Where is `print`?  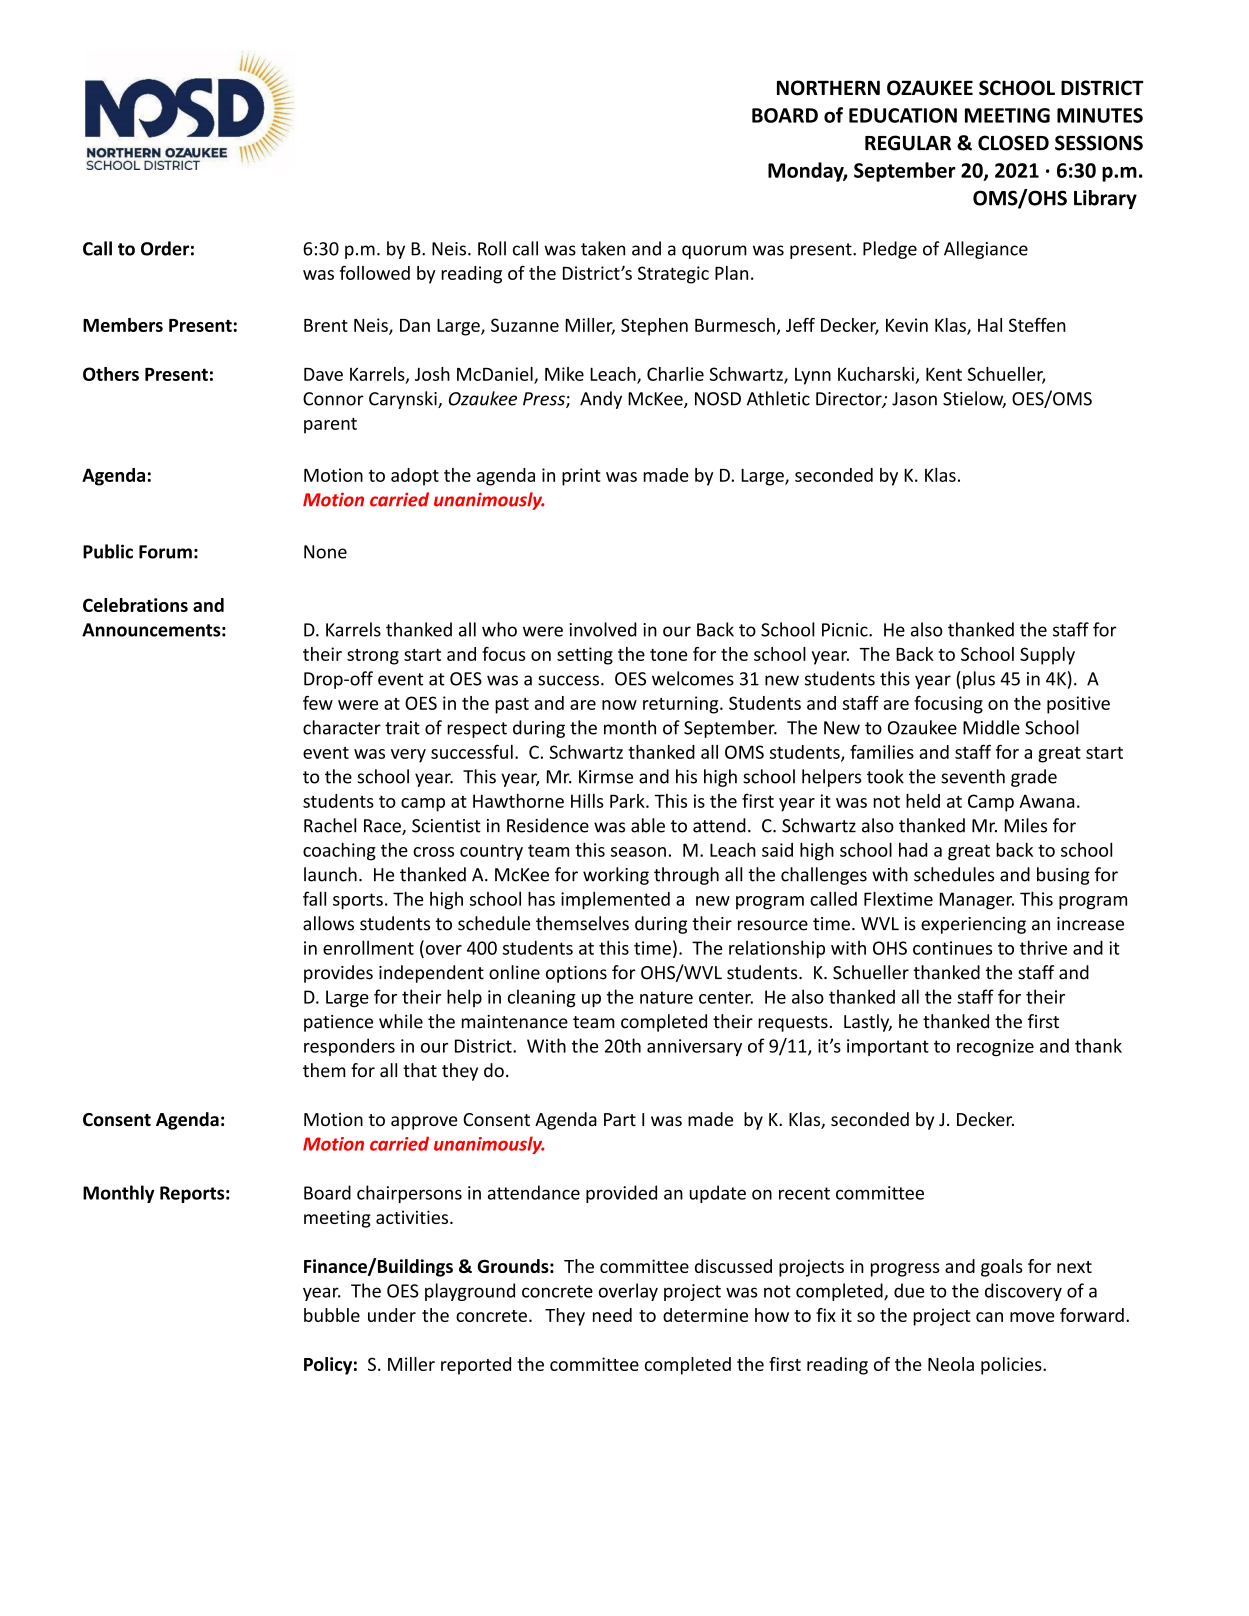 print is located at coordinates (581, 477).
